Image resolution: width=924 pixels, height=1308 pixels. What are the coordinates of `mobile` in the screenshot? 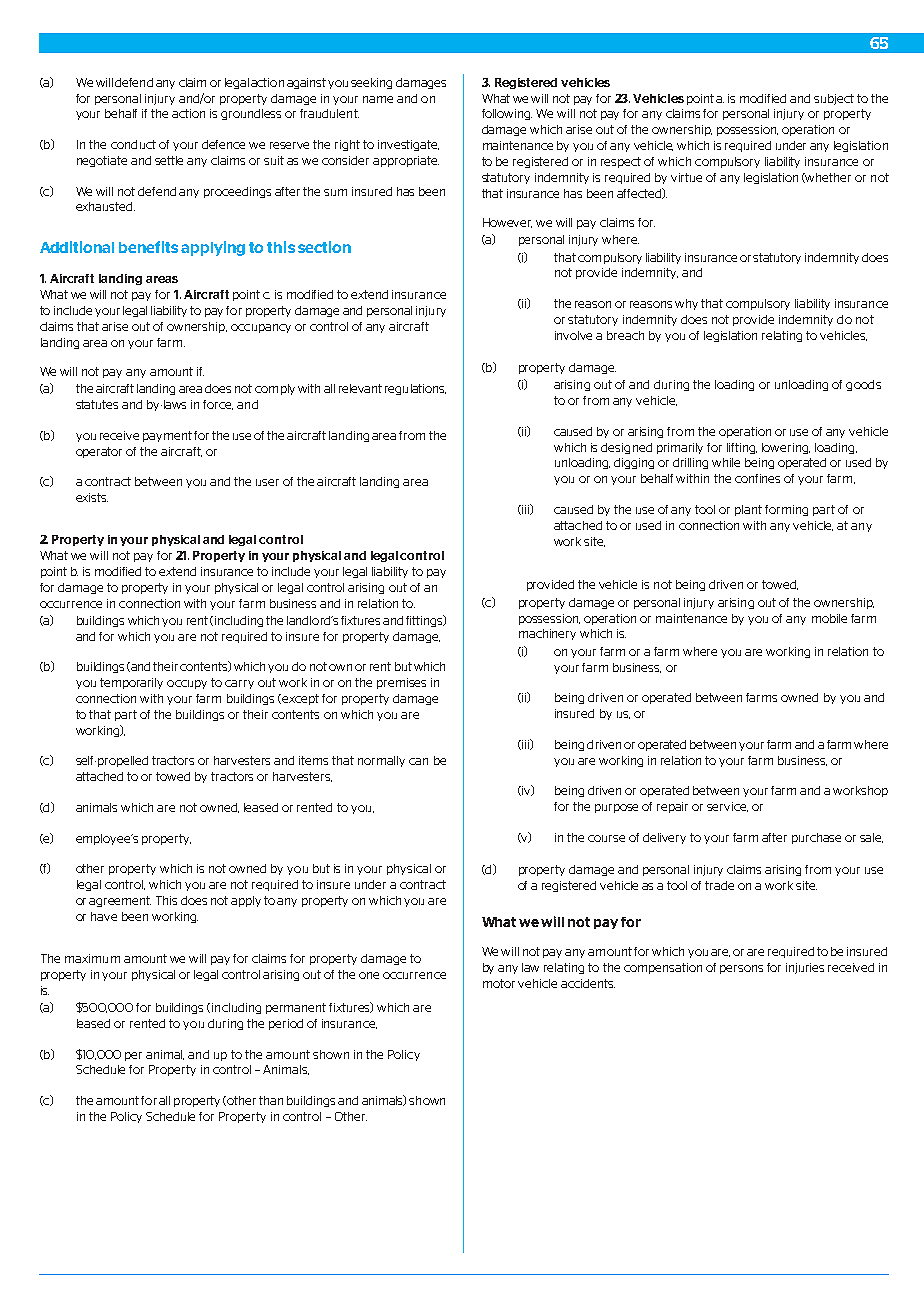 It's located at (829, 618).
